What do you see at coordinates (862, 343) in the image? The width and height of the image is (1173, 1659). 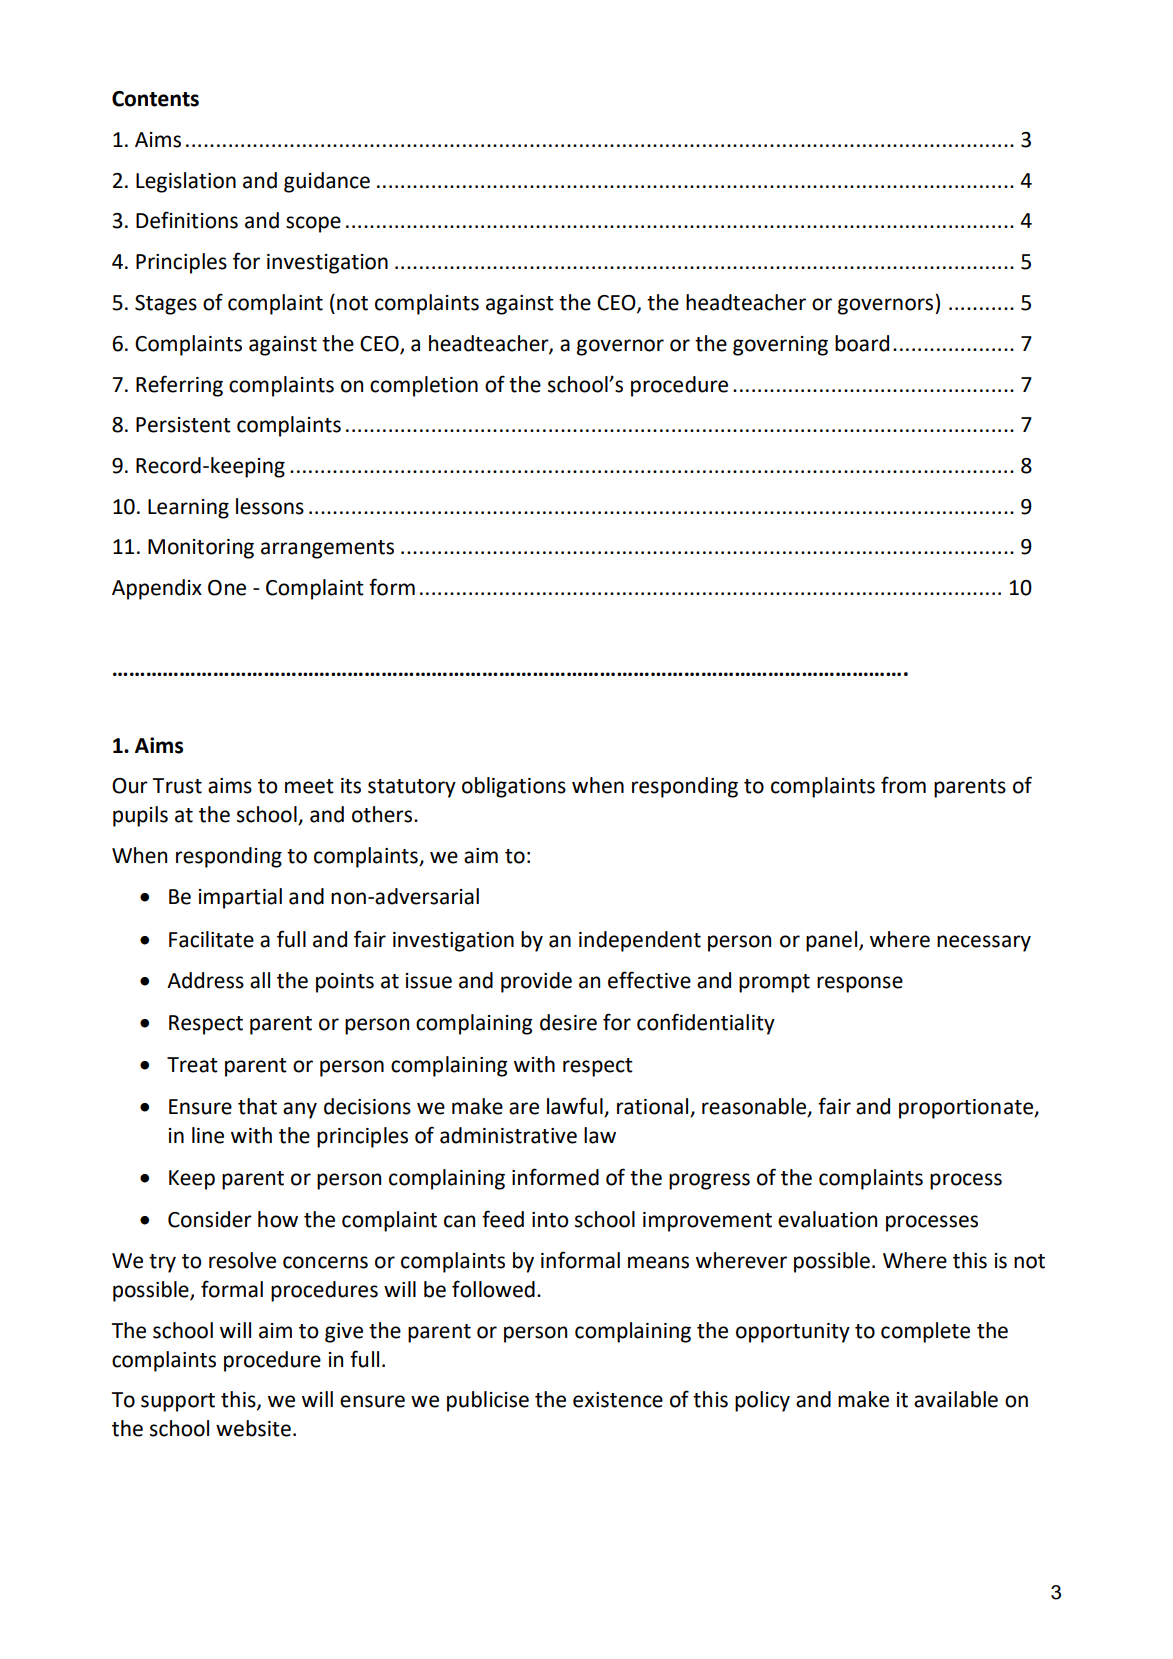 I see `board` at bounding box center [862, 343].
